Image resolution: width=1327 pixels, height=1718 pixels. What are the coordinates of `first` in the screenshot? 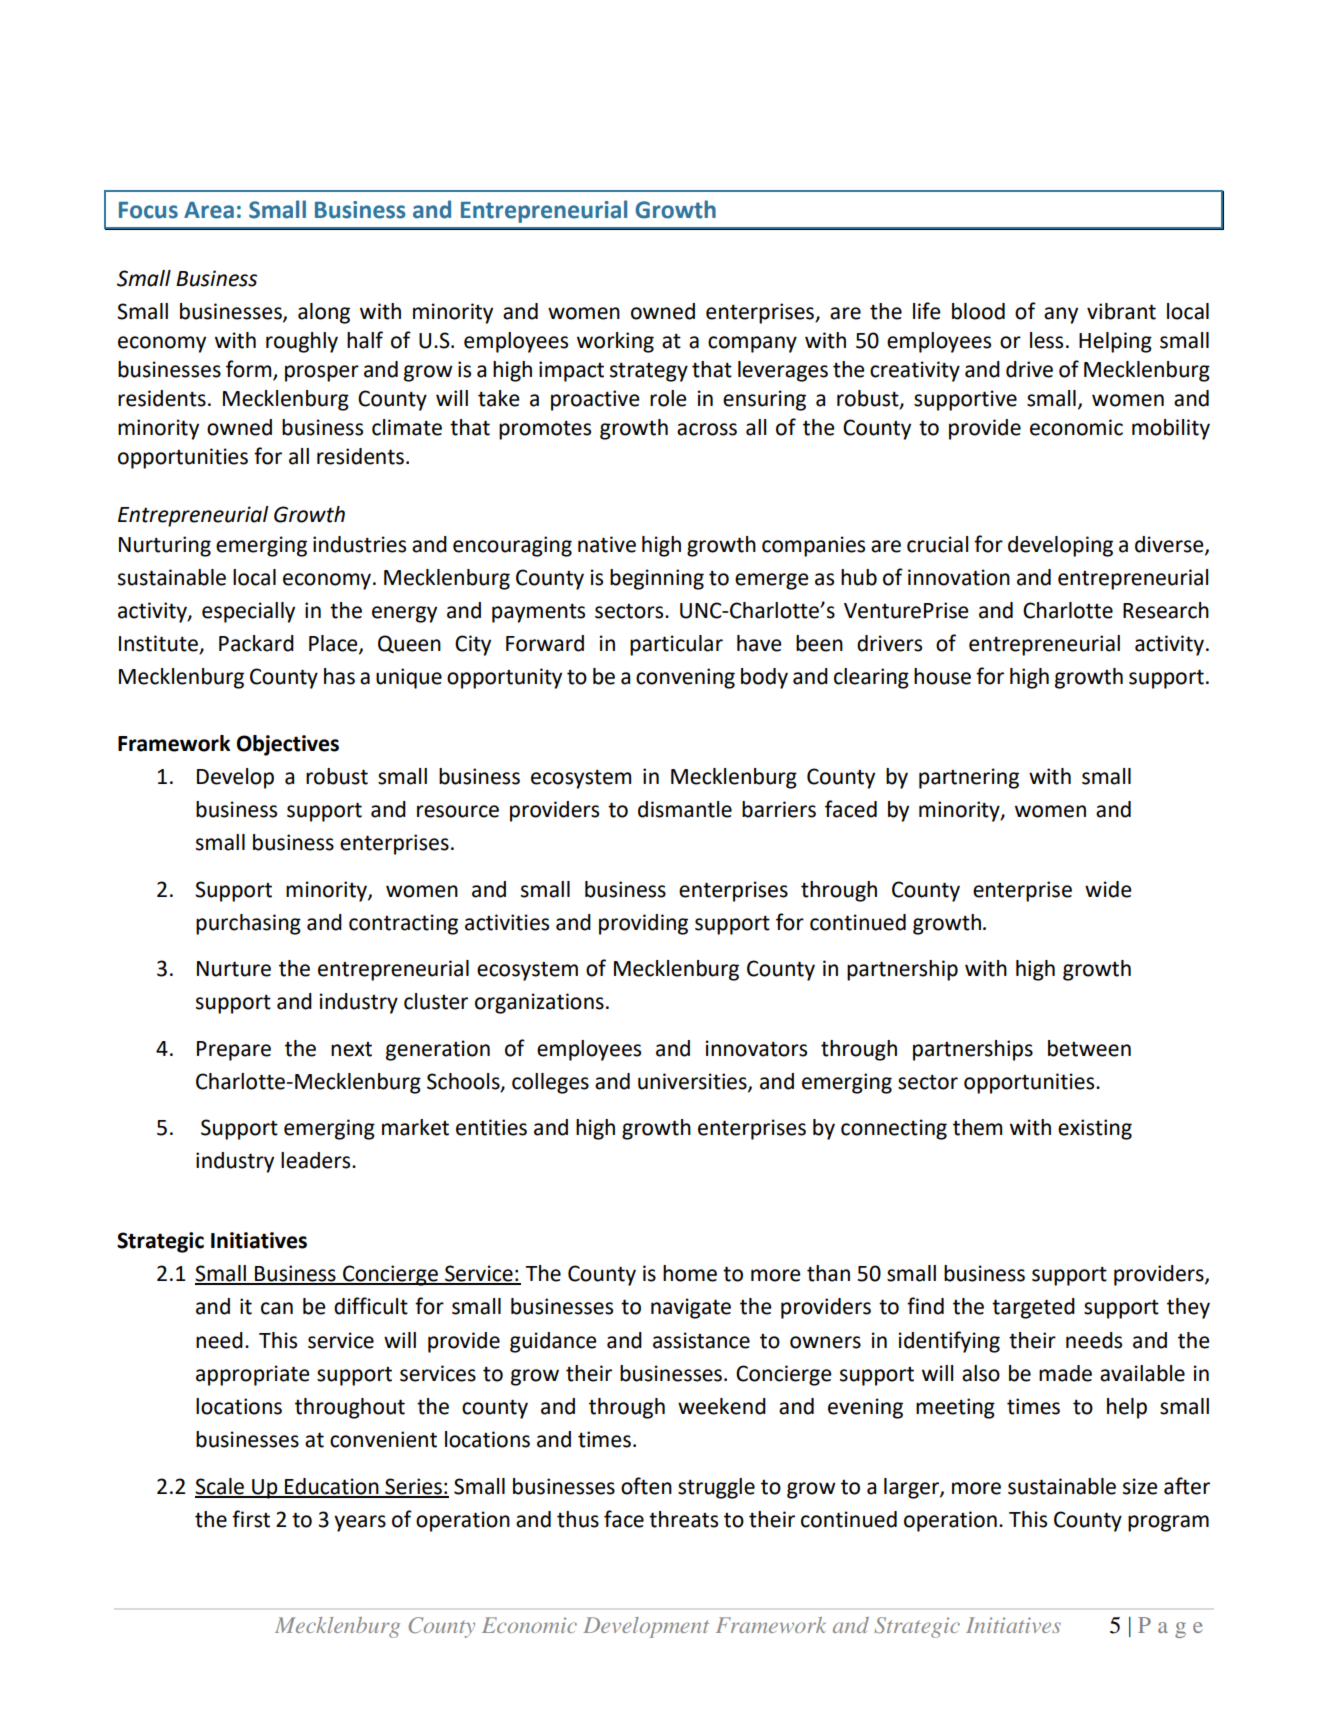 It's located at (251, 1519).
